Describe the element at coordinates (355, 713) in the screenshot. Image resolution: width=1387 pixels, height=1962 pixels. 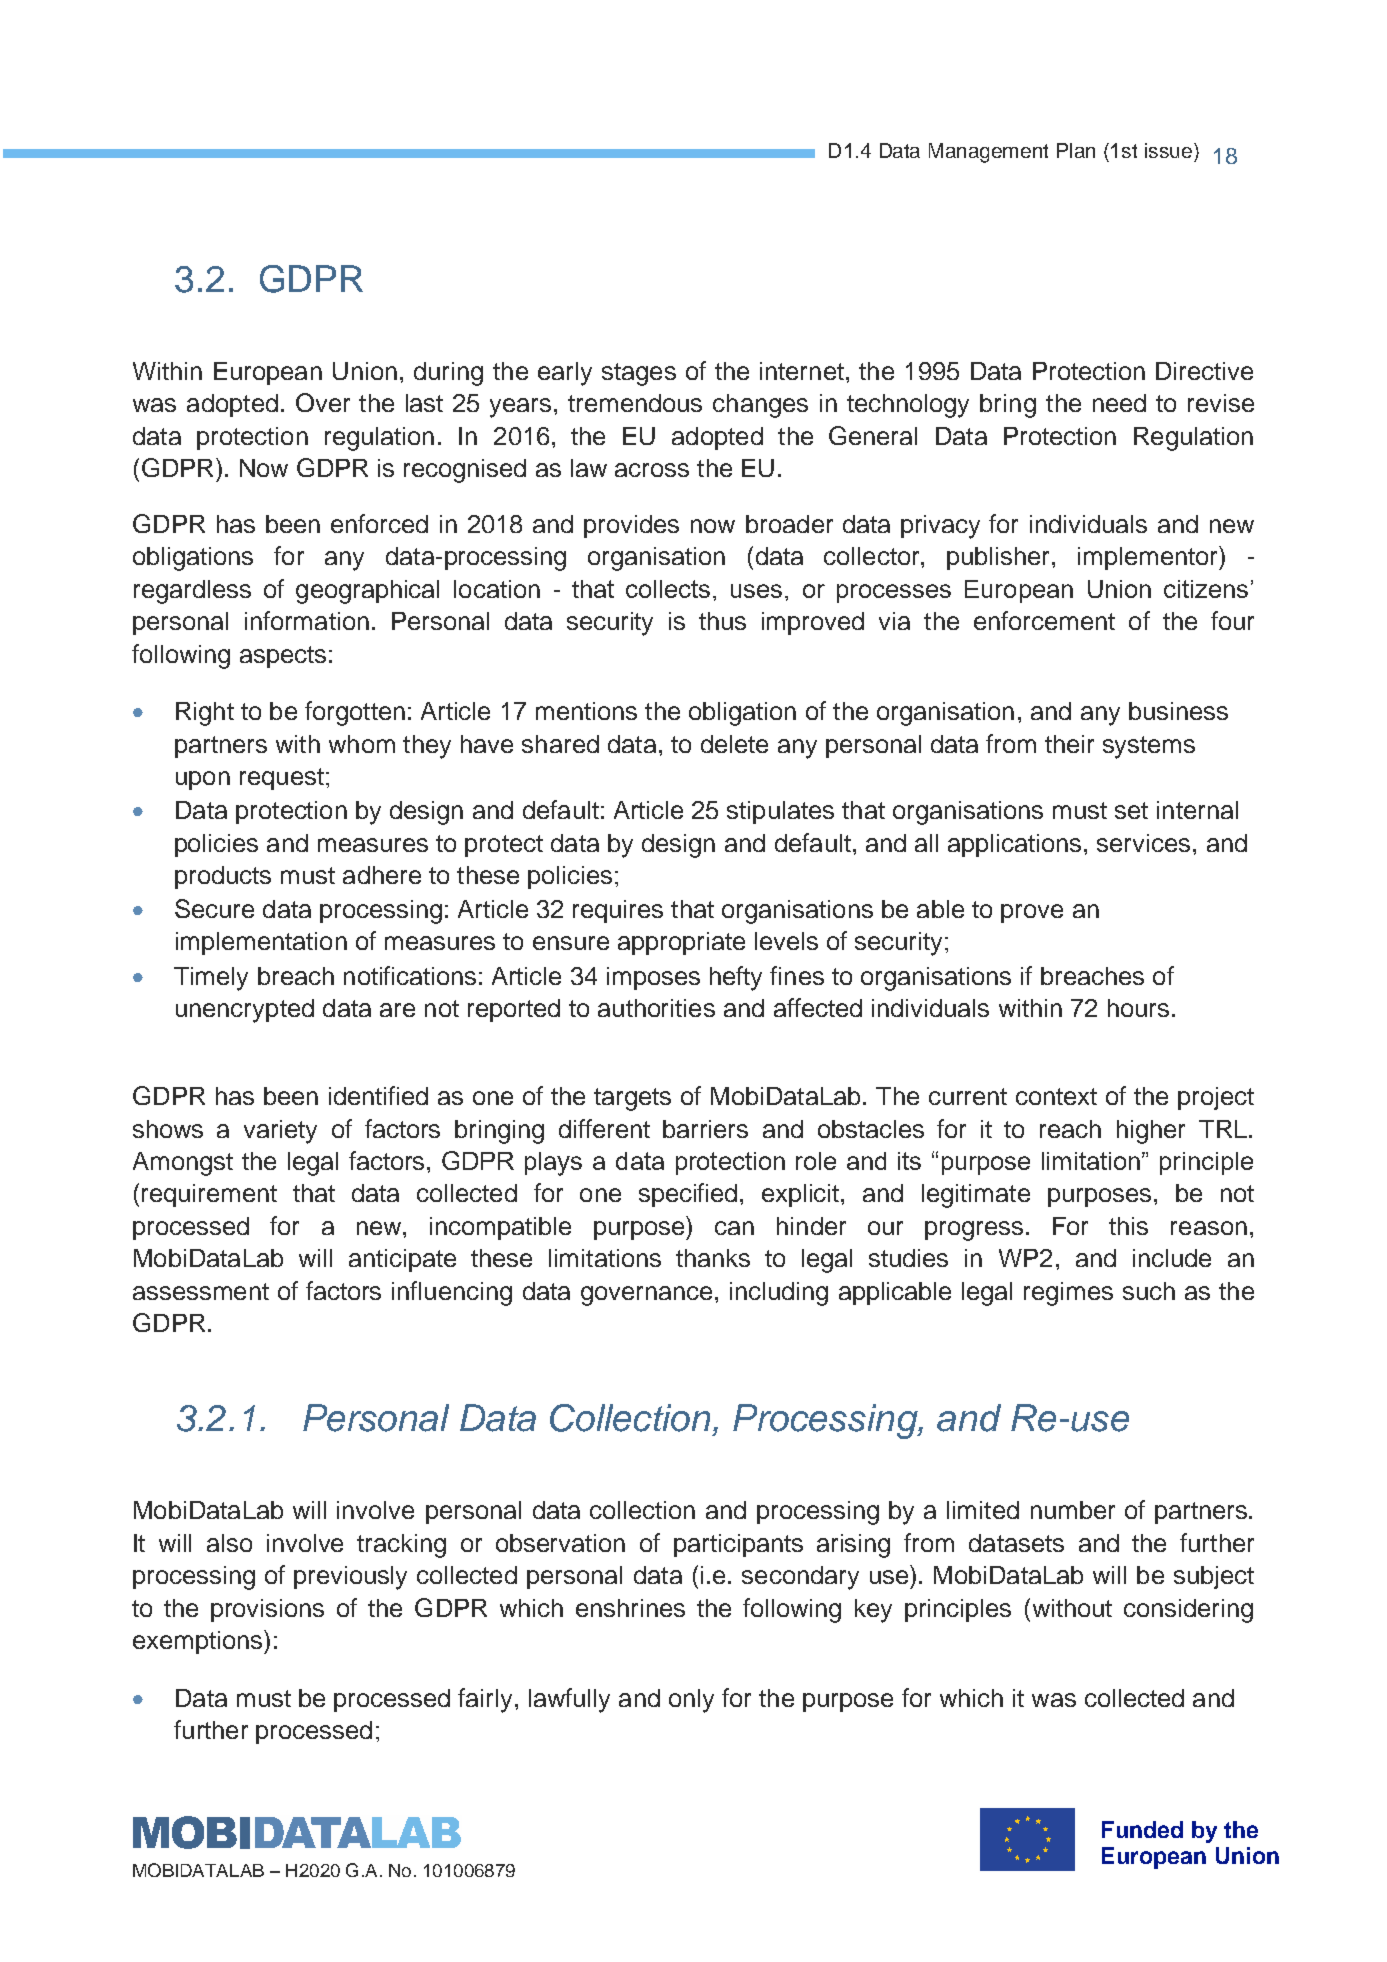
I see `forgotten` at that location.
